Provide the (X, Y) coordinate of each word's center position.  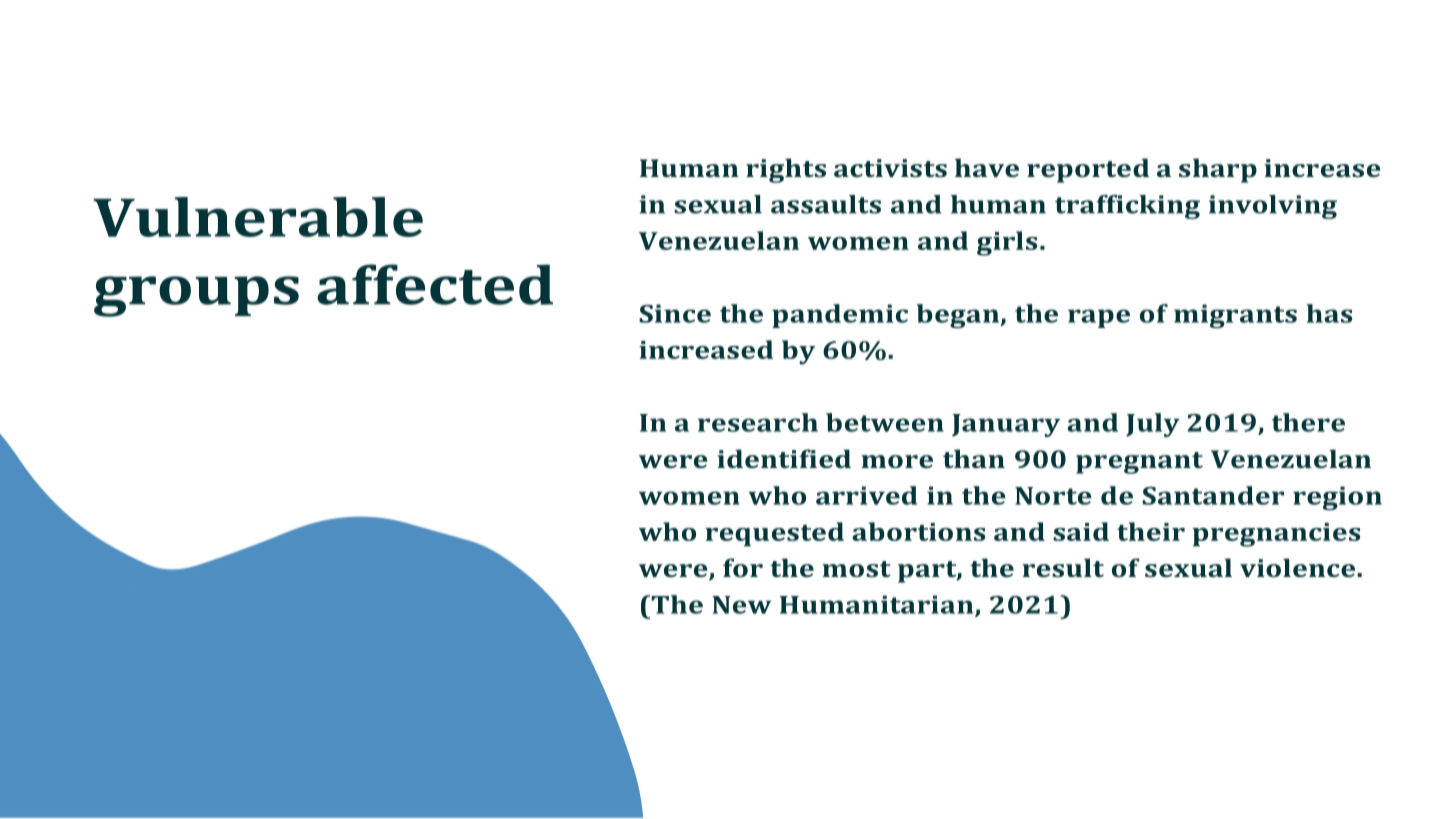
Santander (1213, 495)
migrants (1235, 316)
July (1153, 425)
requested (774, 534)
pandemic (840, 316)
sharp (1218, 170)
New (742, 605)
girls (1007, 243)
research (758, 422)
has (1329, 313)
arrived (866, 495)
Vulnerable (258, 217)
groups (196, 296)
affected (435, 284)
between (885, 422)
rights (786, 170)
